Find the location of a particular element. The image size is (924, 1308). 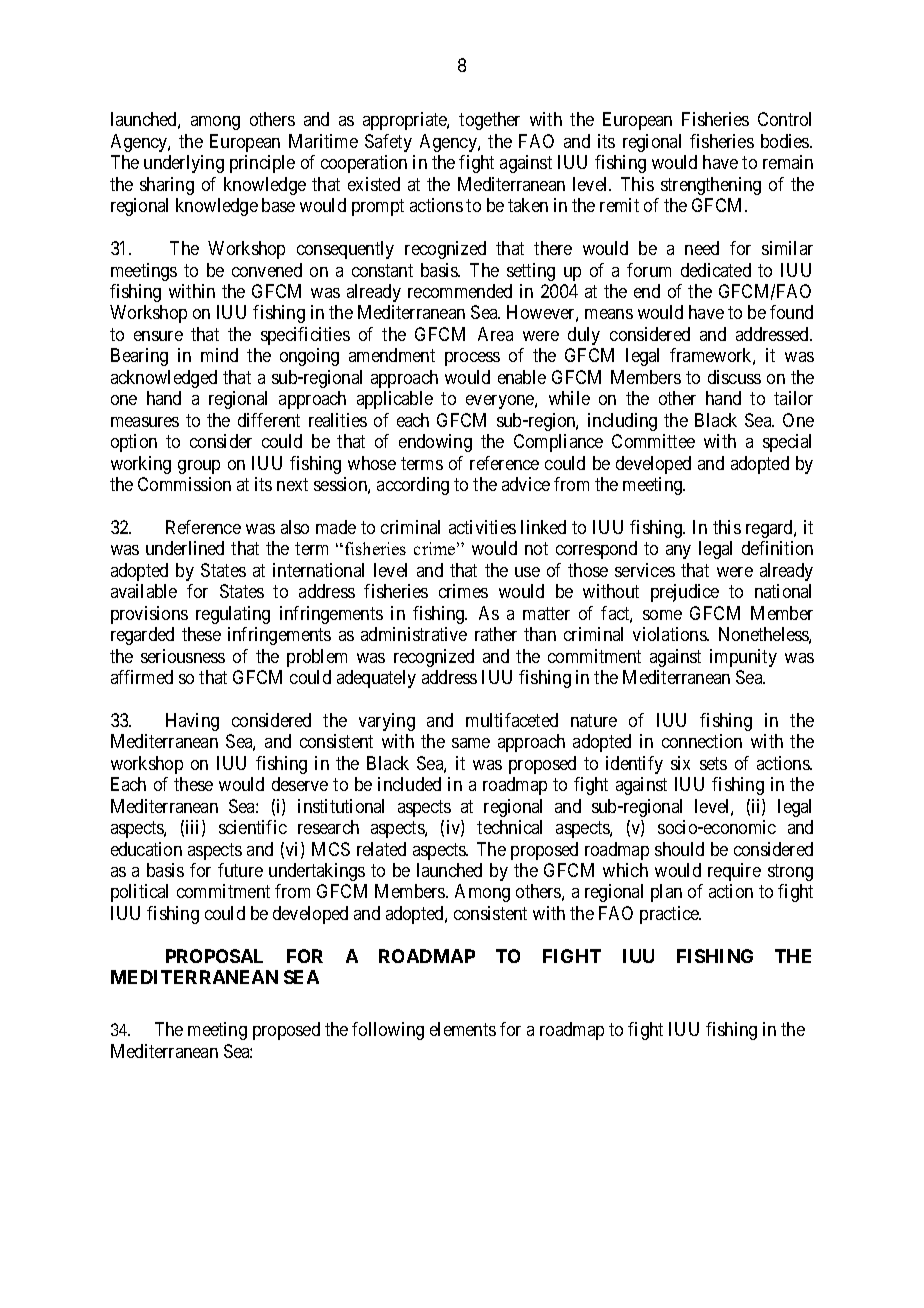

underlying is located at coordinates (184, 164).
